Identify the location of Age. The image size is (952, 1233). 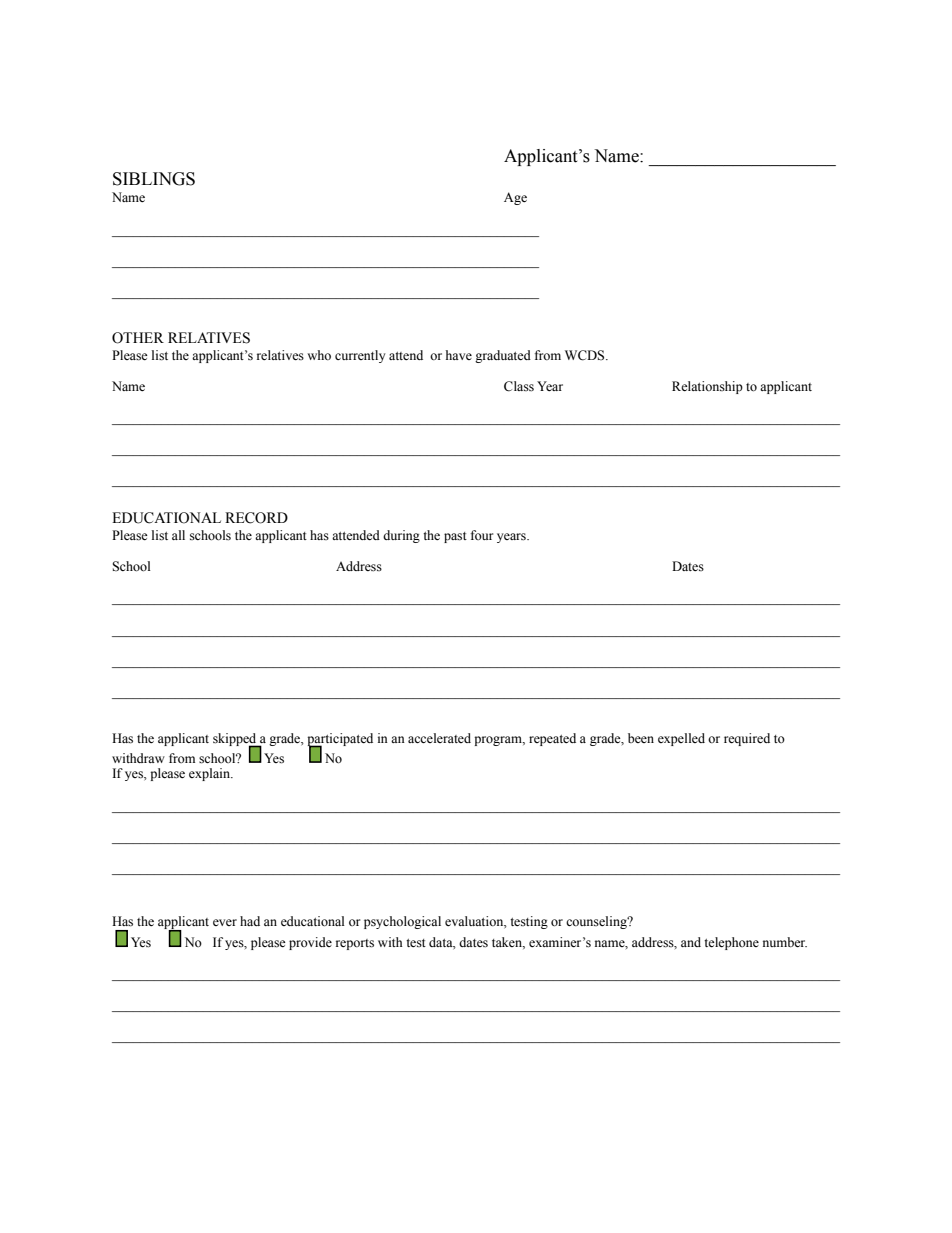
(515, 198).
